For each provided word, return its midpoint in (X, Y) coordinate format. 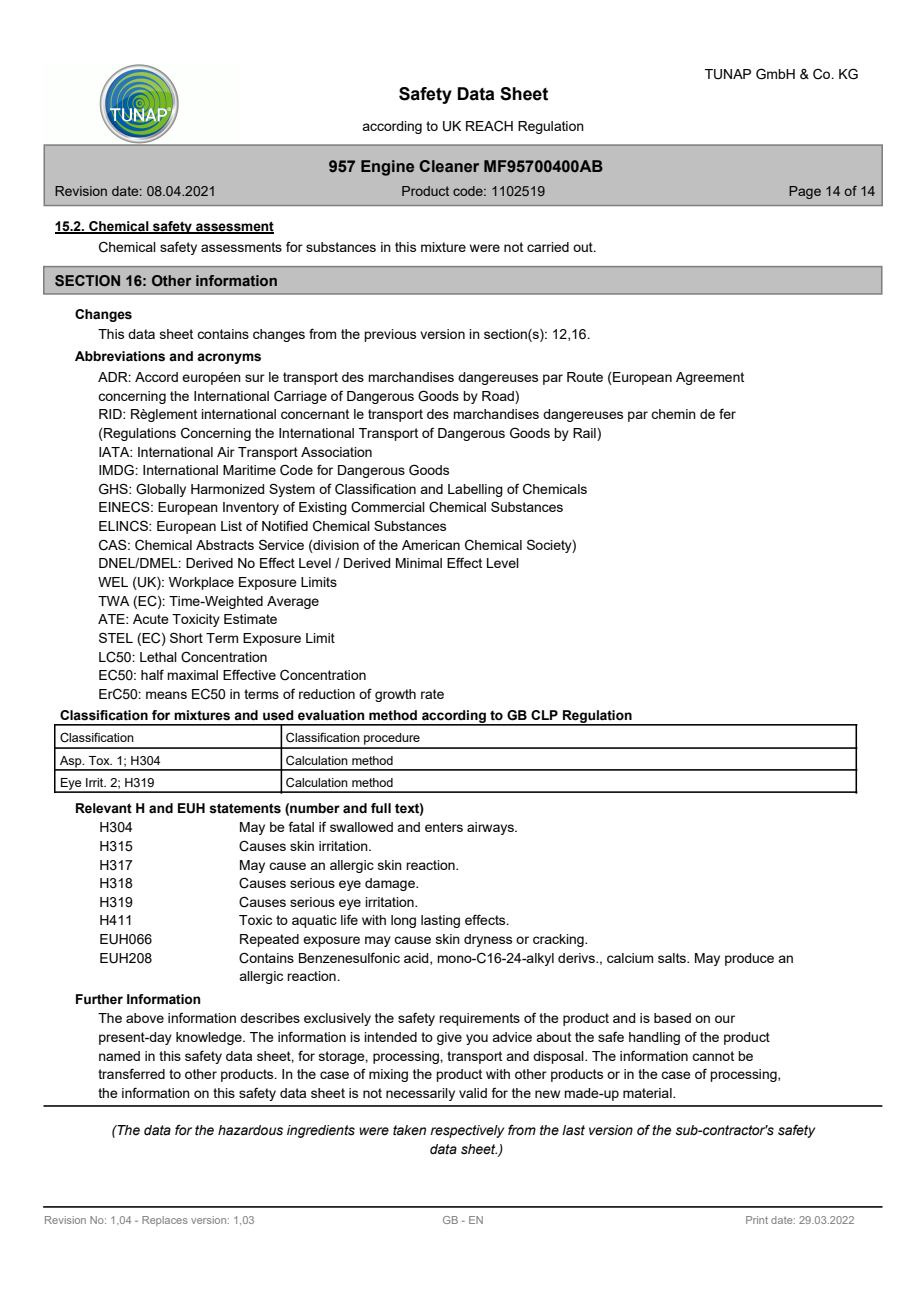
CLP (544, 715)
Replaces (165, 1221)
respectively (467, 1131)
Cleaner (449, 166)
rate (432, 694)
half (152, 674)
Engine (387, 168)
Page (805, 192)
